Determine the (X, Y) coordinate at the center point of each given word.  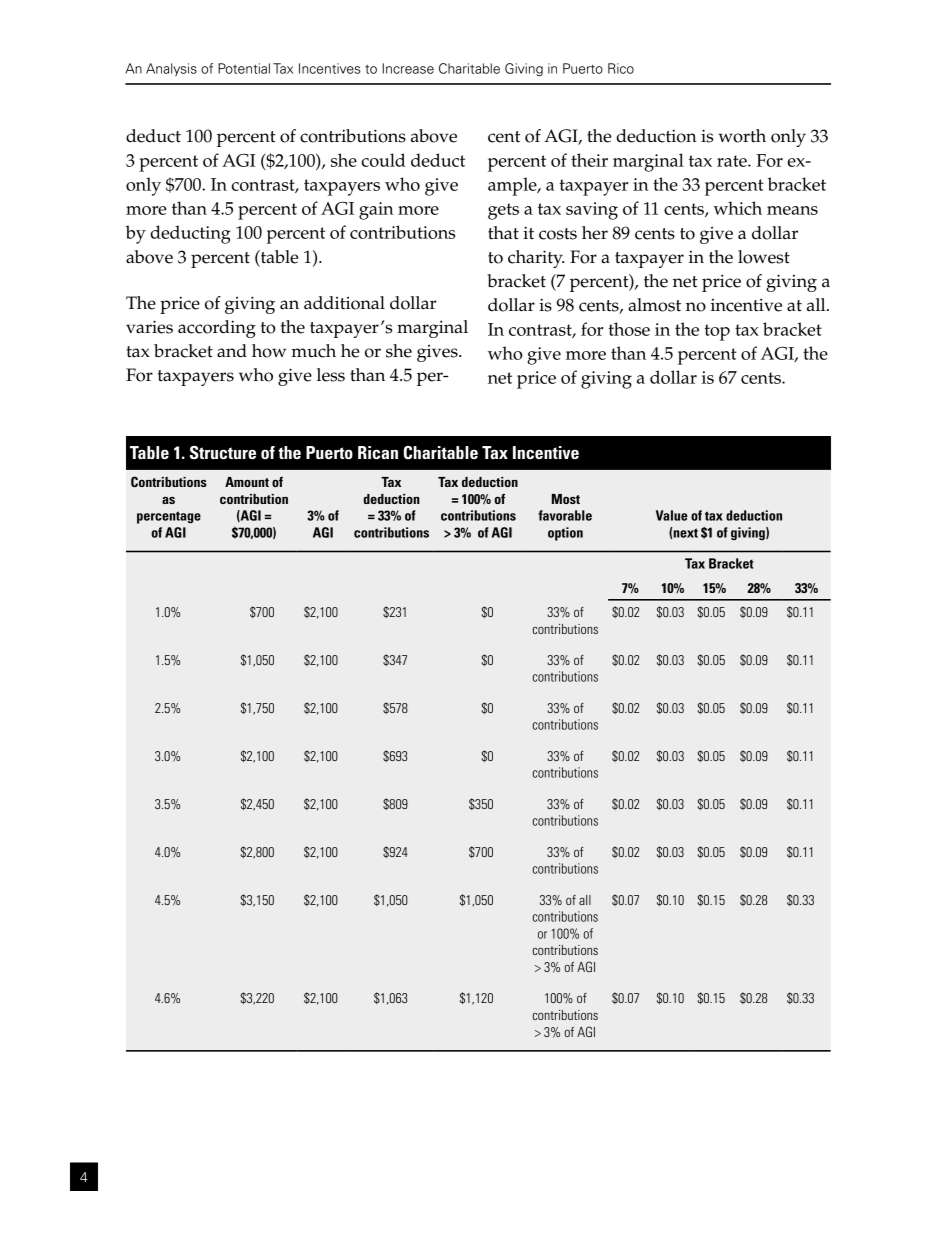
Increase (408, 68)
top (717, 332)
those (629, 329)
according (217, 329)
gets (503, 211)
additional (344, 303)
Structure (223, 453)
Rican (378, 452)
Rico (621, 68)
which (737, 208)
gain (376, 211)
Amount (247, 482)
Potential (244, 68)
